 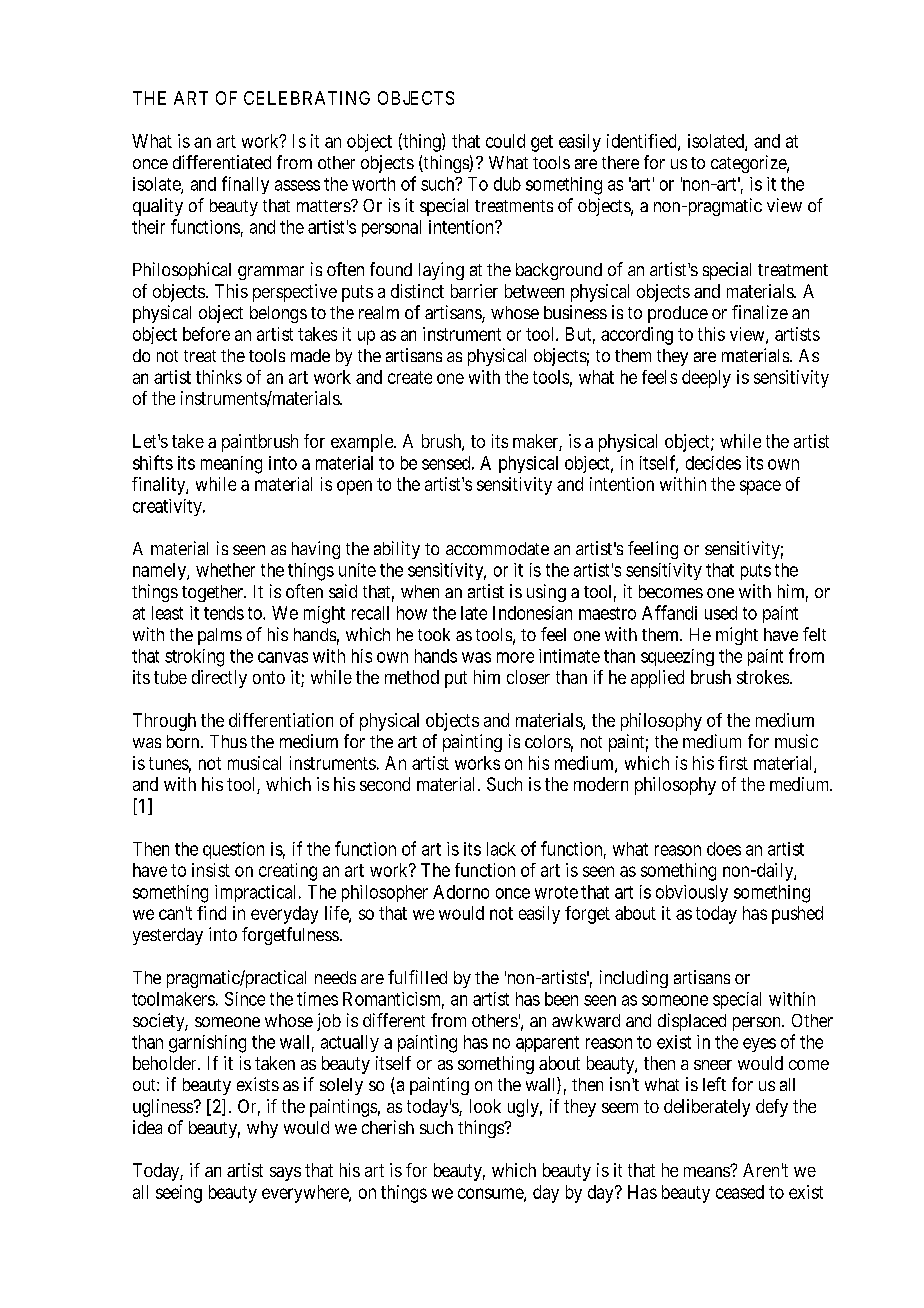 What do you see at coordinates (497, 548) in the screenshot?
I see `accommodate` at bounding box center [497, 548].
